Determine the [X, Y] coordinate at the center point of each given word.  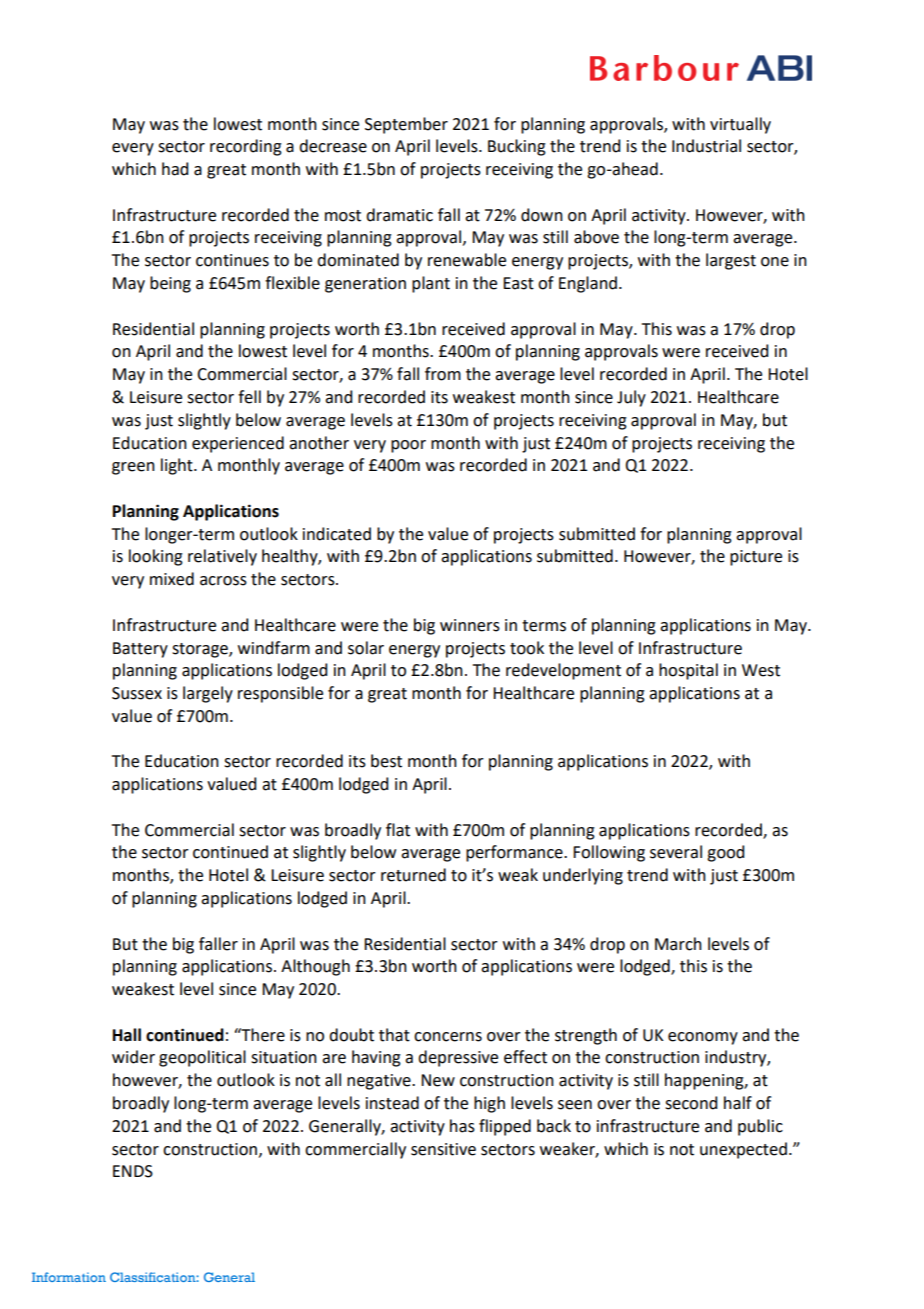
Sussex [137, 693]
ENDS [133, 1171]
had [175, 169]
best [386, 761]
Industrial [706, 146]
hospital [688, 671]
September [406, 125]
